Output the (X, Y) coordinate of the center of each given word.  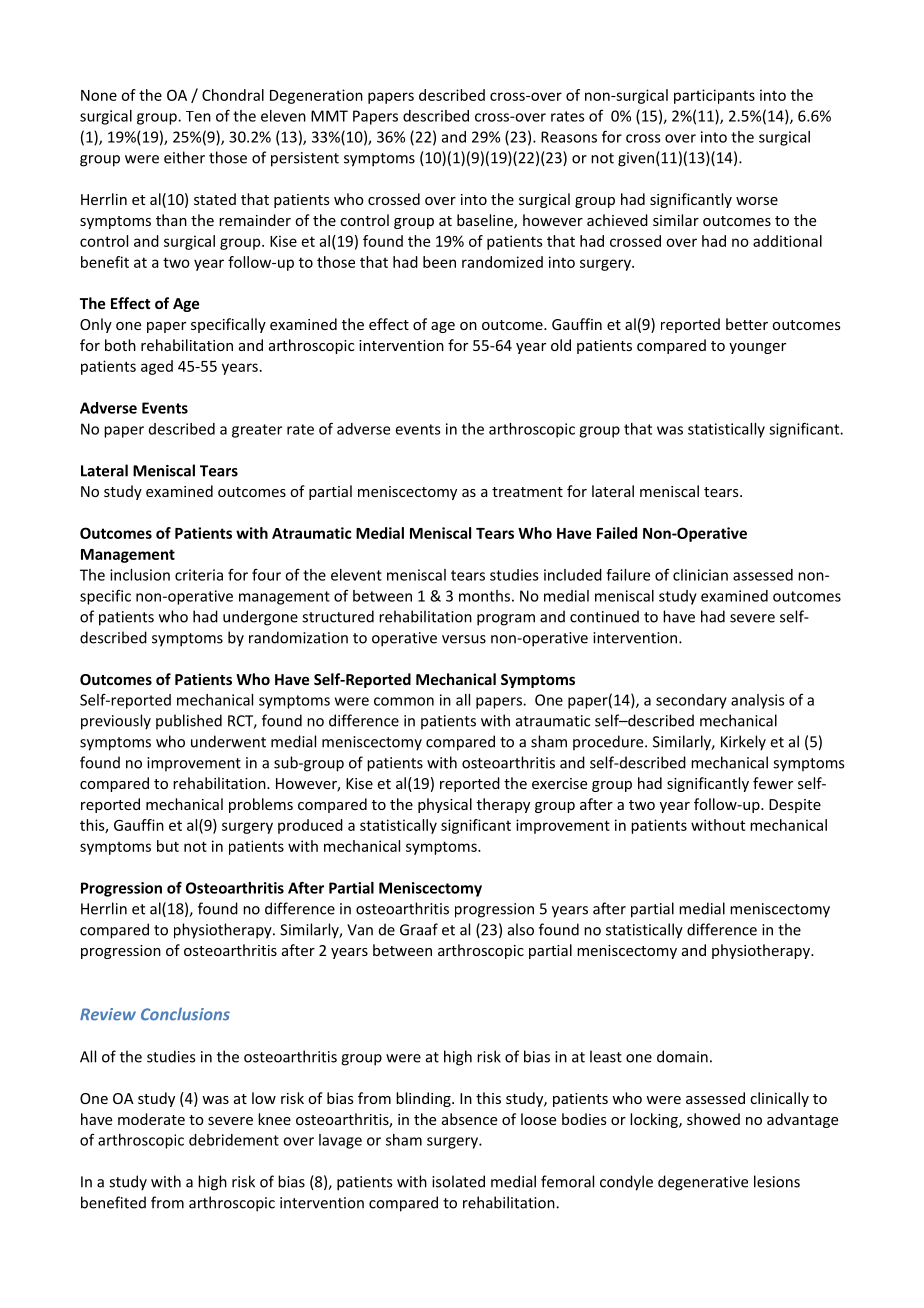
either (184, 157)
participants (714, 96)
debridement (234, 1140)
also (521, 929)
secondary (691, 701)
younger (757, 348)
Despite (795, 806)
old (561, 345)
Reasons (569, 137)
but (168, 846)
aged (157, 367)
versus (464, 639)
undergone (260, 618)
